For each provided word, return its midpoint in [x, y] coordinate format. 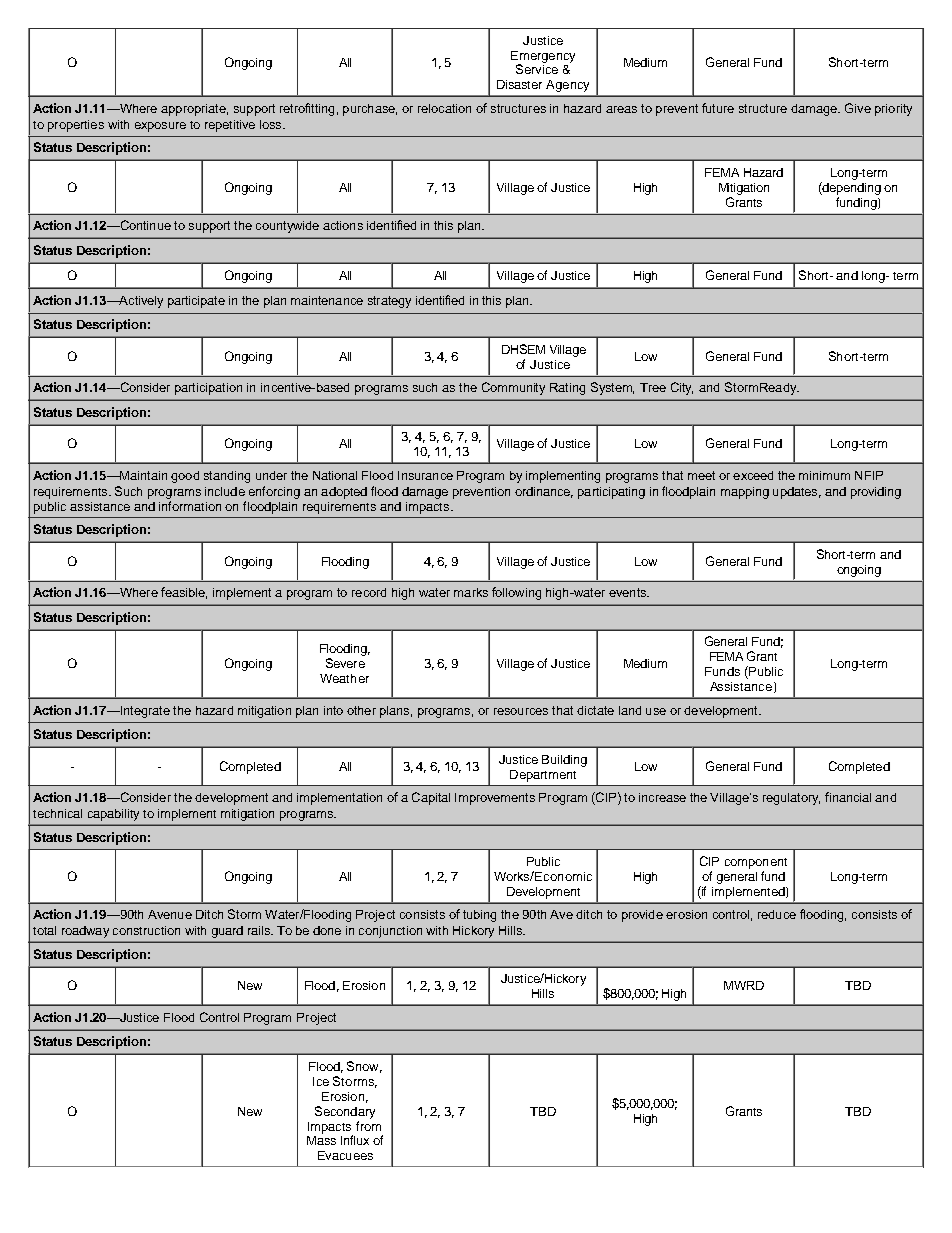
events [629, 592]
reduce [777, 914]
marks [471, 592]
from [368, 1126]
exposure [160, 127]
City [682, 388]
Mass [321, 1140]
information [190, 506]
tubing [479, 916]
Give [858, 108]
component [756, 863]
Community [513, 388]
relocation [444, 108]
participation [208, 389]
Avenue [170, 914]
